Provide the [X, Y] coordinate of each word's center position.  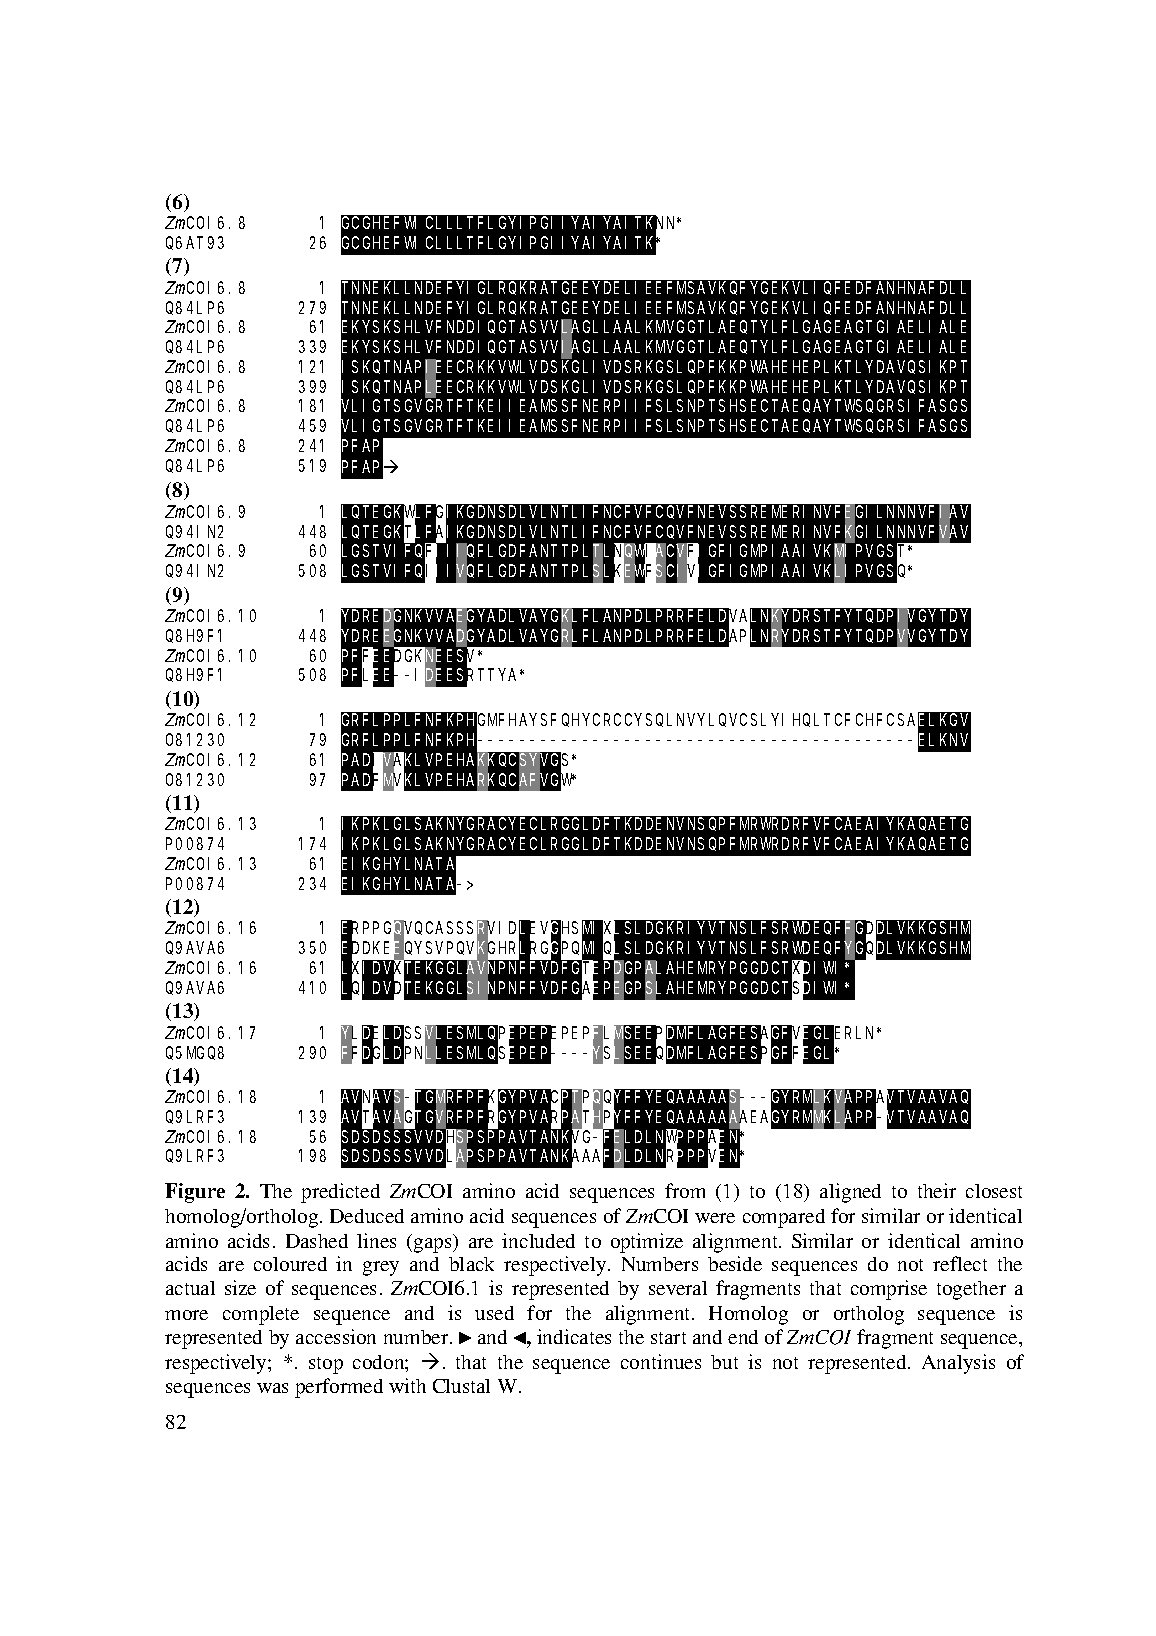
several [678, 1288]
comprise [889, 1290]
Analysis [958, 1364]
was [272, 1388]
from [685, 1190]
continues [661, 1361]
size [240, 1287]
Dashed [317, 1241]
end [743, 1337]
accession [336, 1336]
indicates [574, 1336]
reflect [960, 1263]
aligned [850, 1193]
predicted [340, 1193]
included [538, 1240]
